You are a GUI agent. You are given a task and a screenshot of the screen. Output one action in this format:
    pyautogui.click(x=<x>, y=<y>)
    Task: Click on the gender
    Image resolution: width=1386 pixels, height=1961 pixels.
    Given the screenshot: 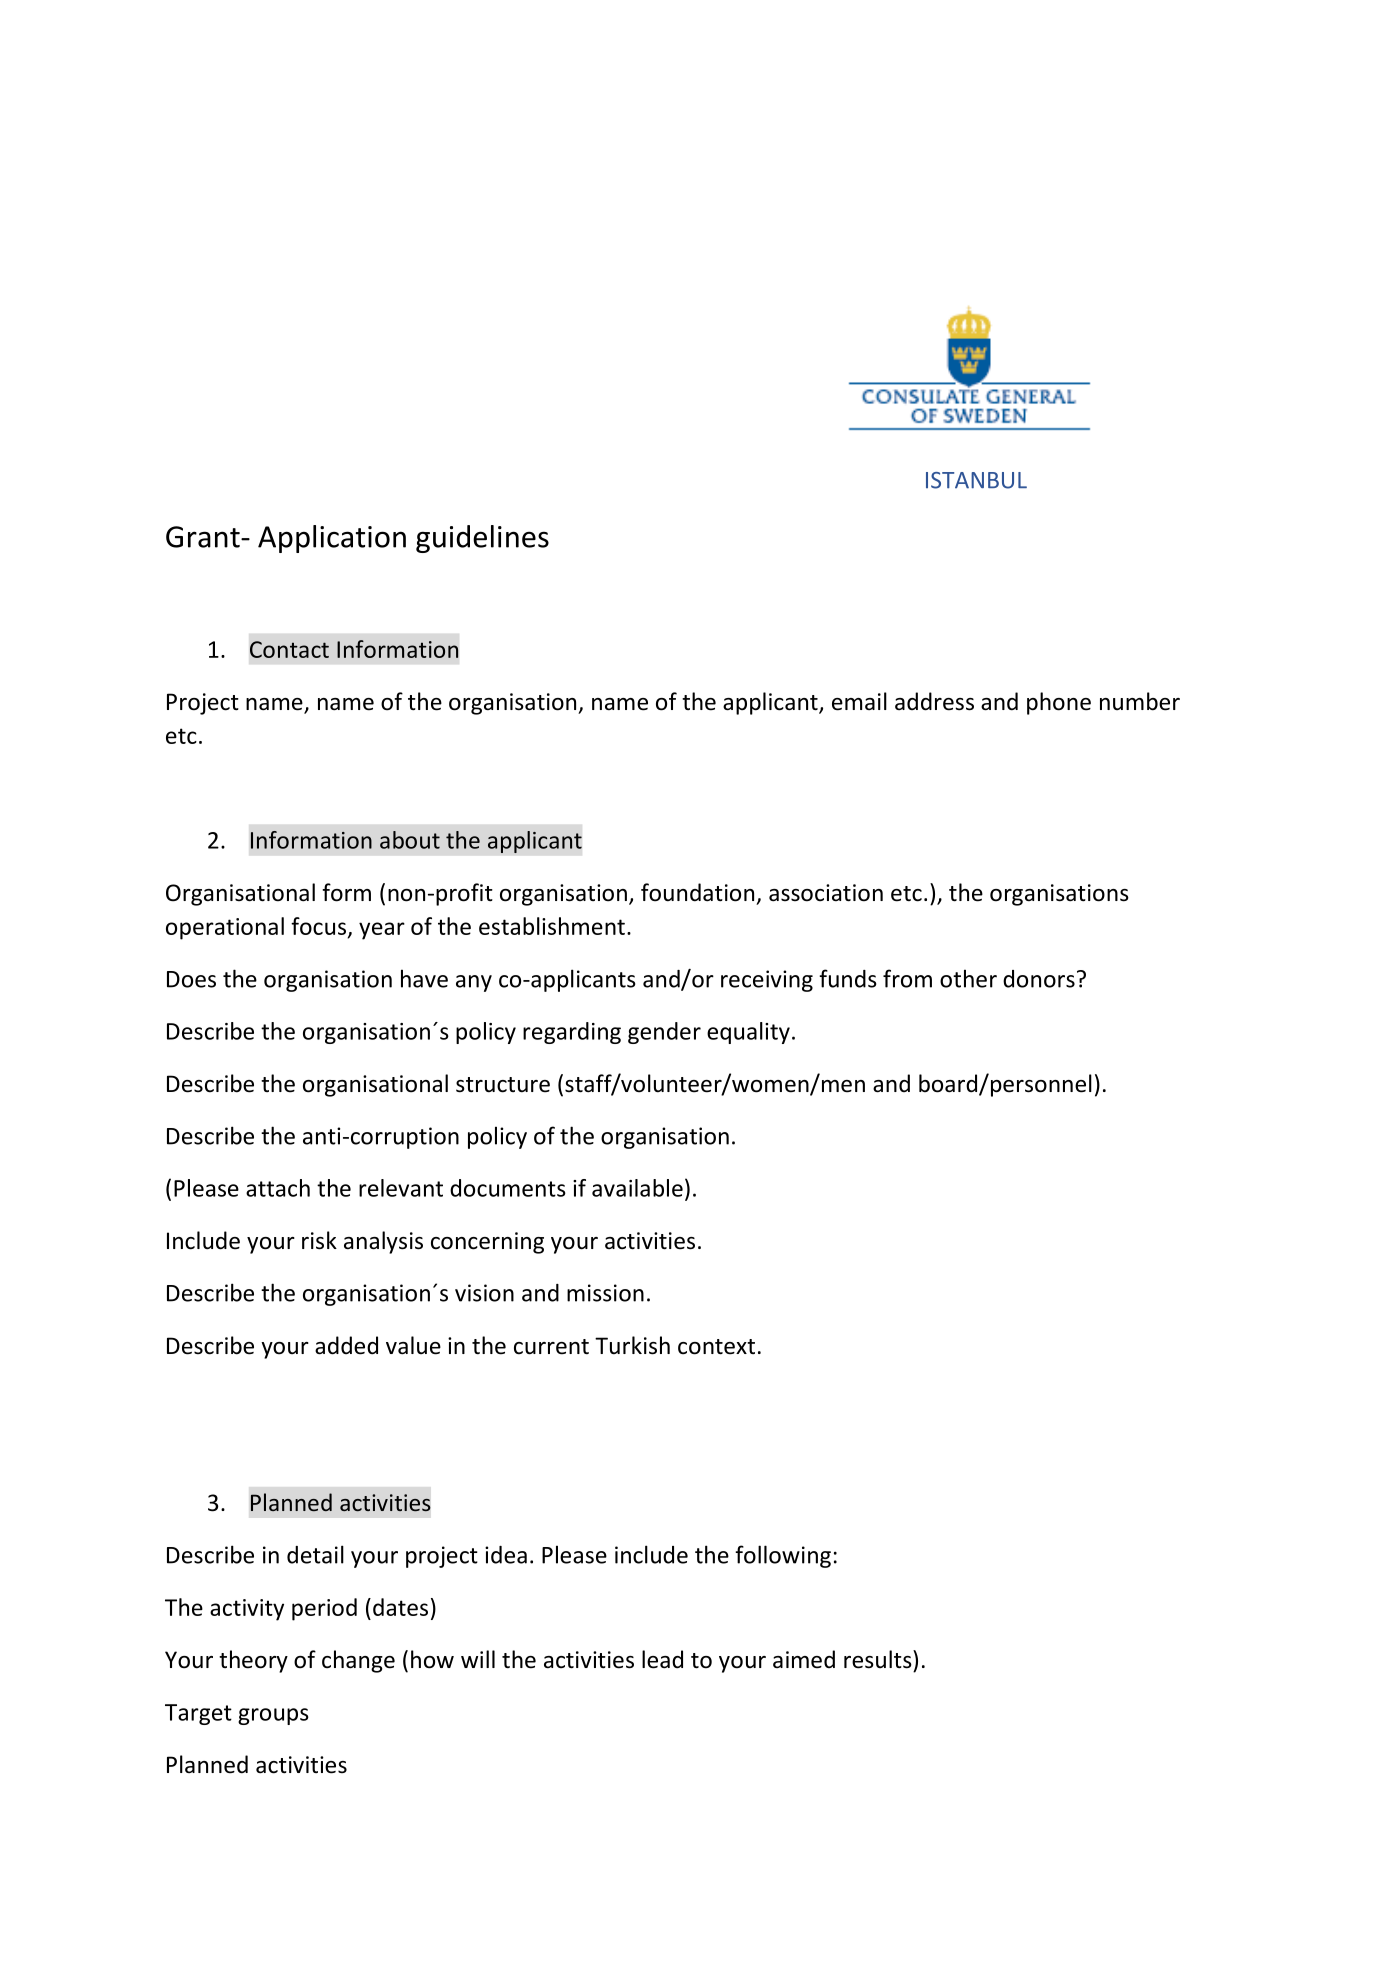 What is the action you would take?
    pyautogui.click(x=664, y=1033)
